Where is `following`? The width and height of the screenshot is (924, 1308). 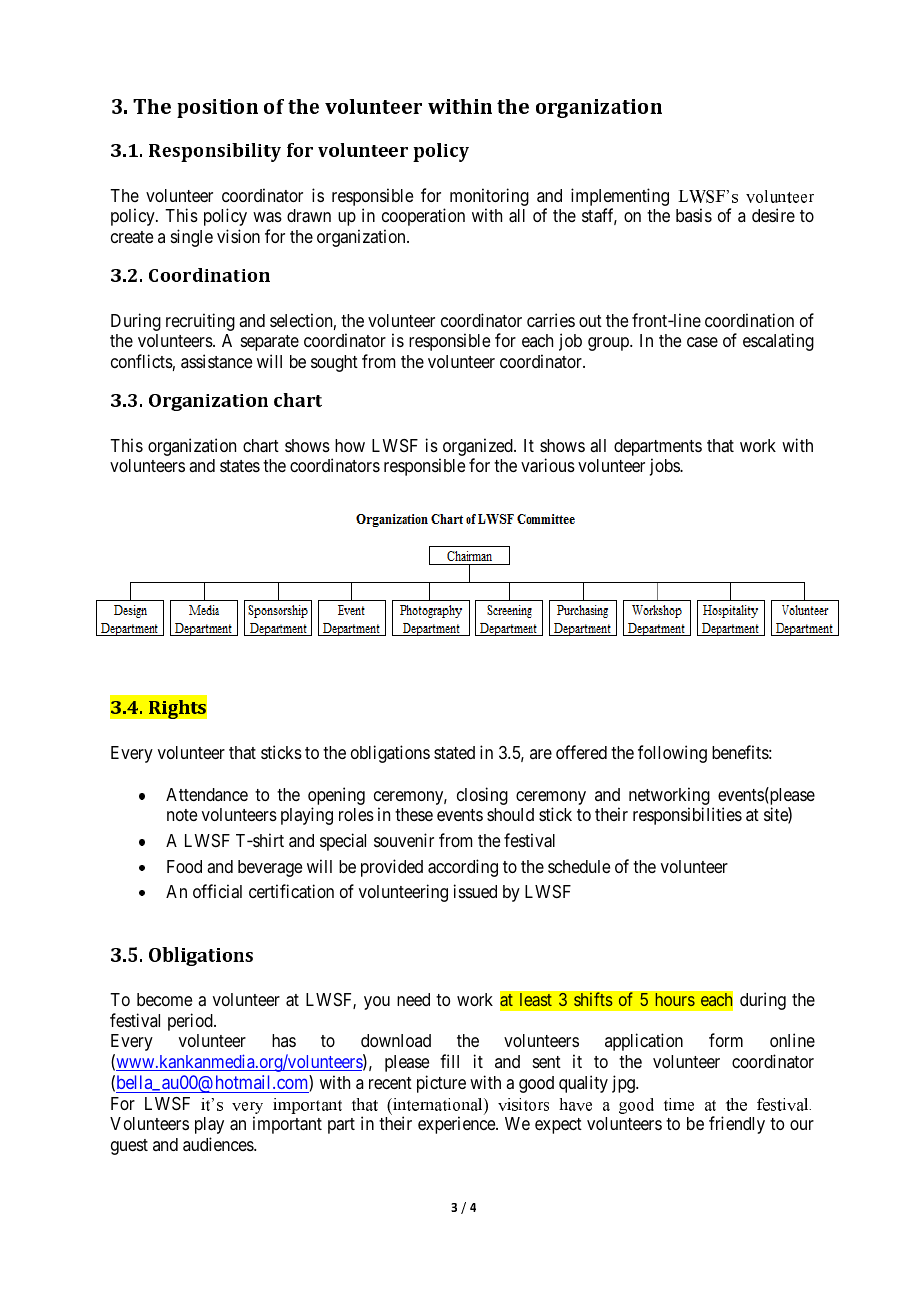
following is located at coordinates (672, 754).
